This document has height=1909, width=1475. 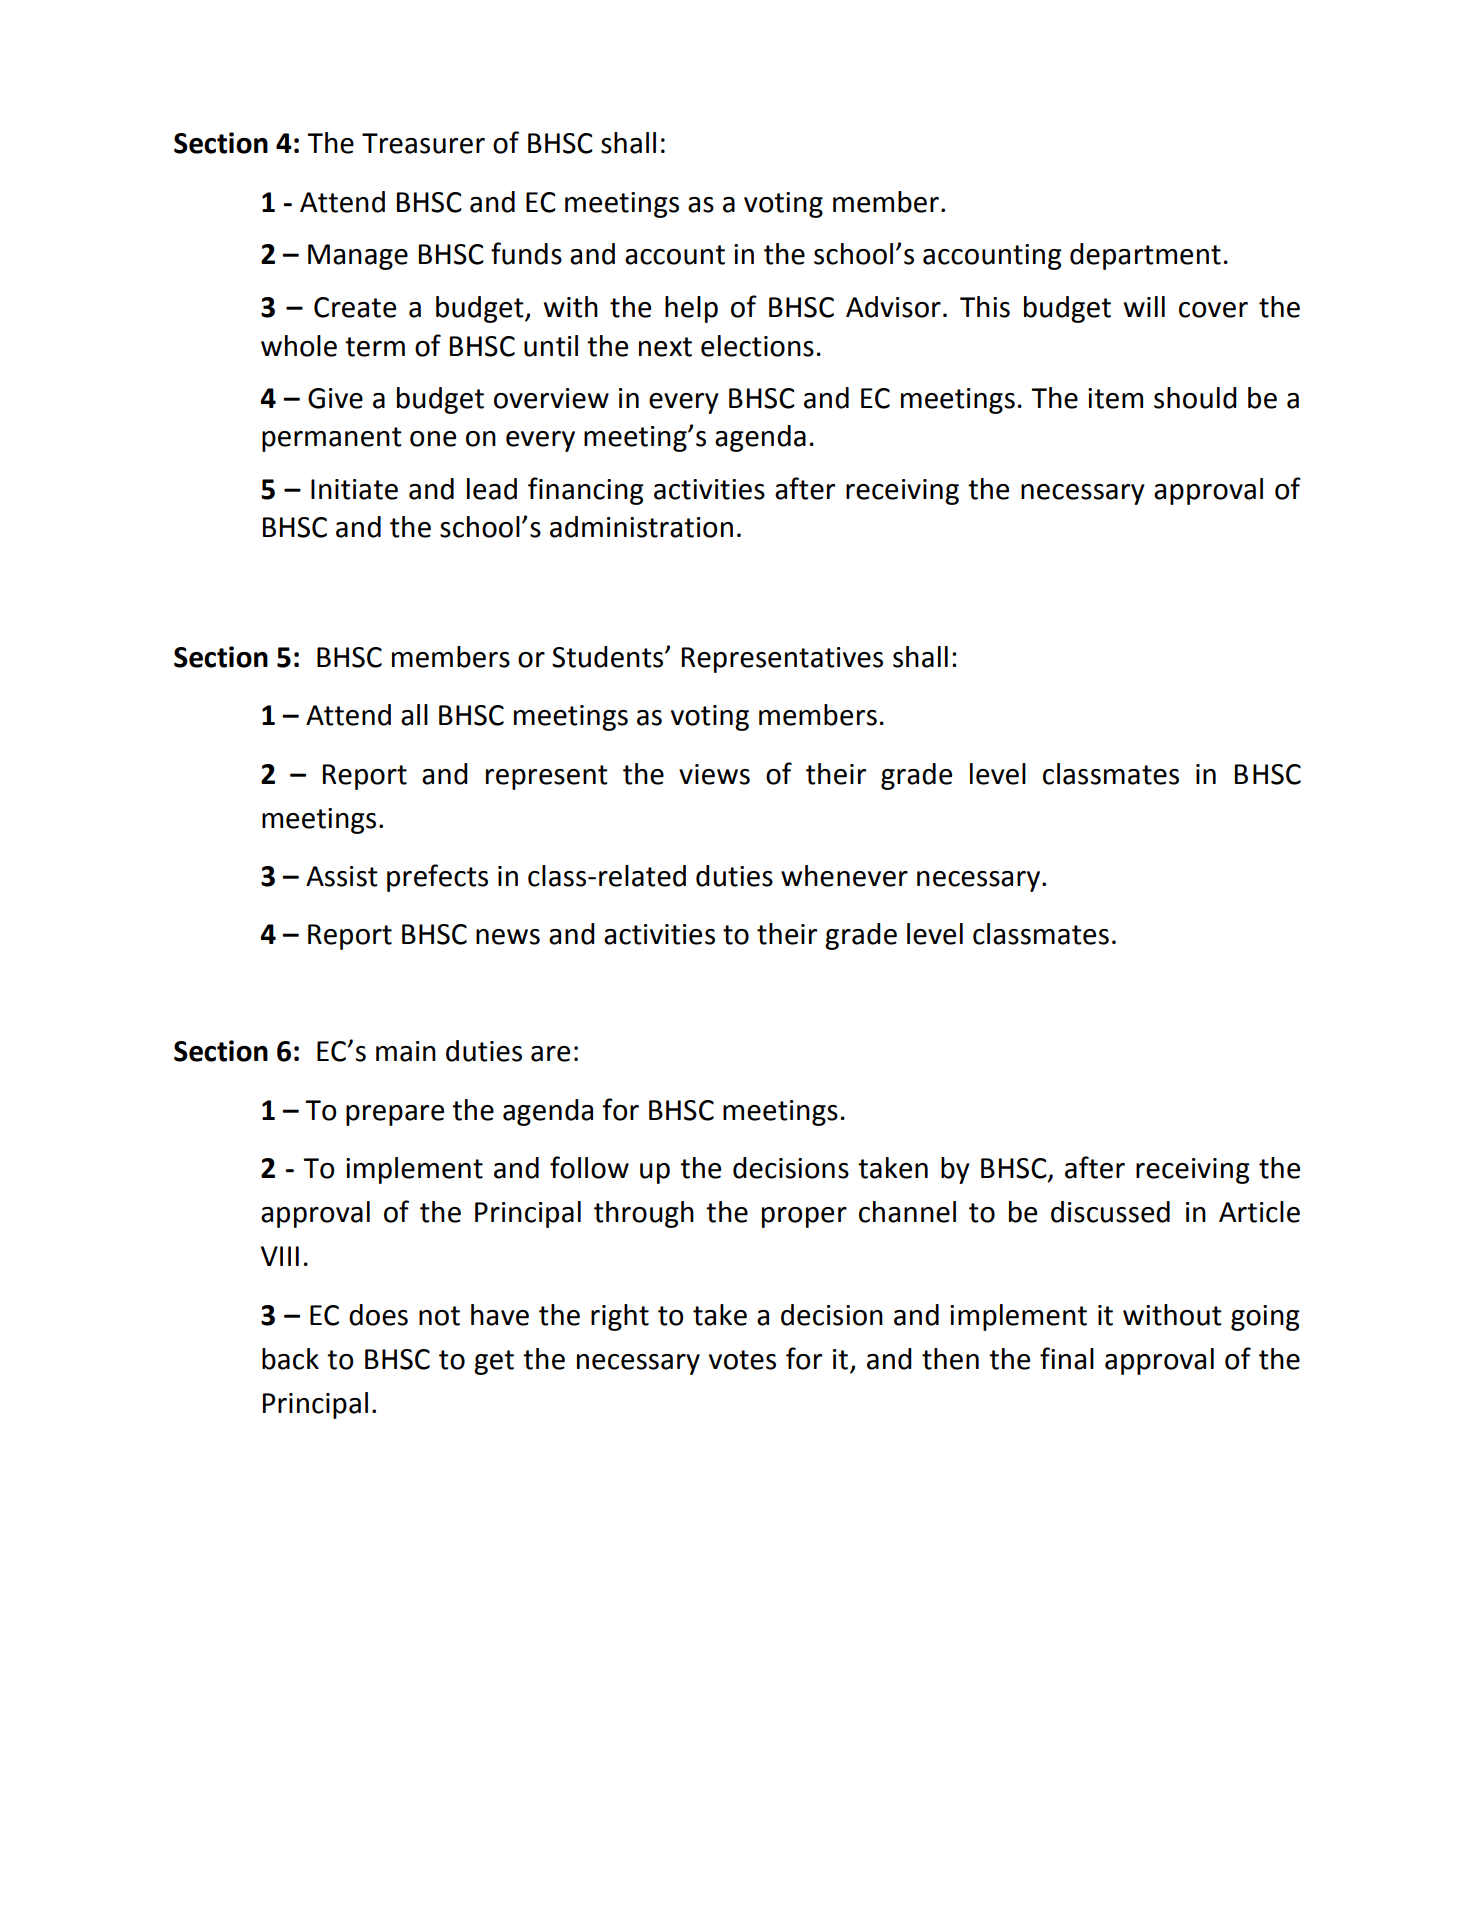 What do you see at coordinates (423, 143) in the document?
I see `Treasurer` at bounding box center [423, 143].
